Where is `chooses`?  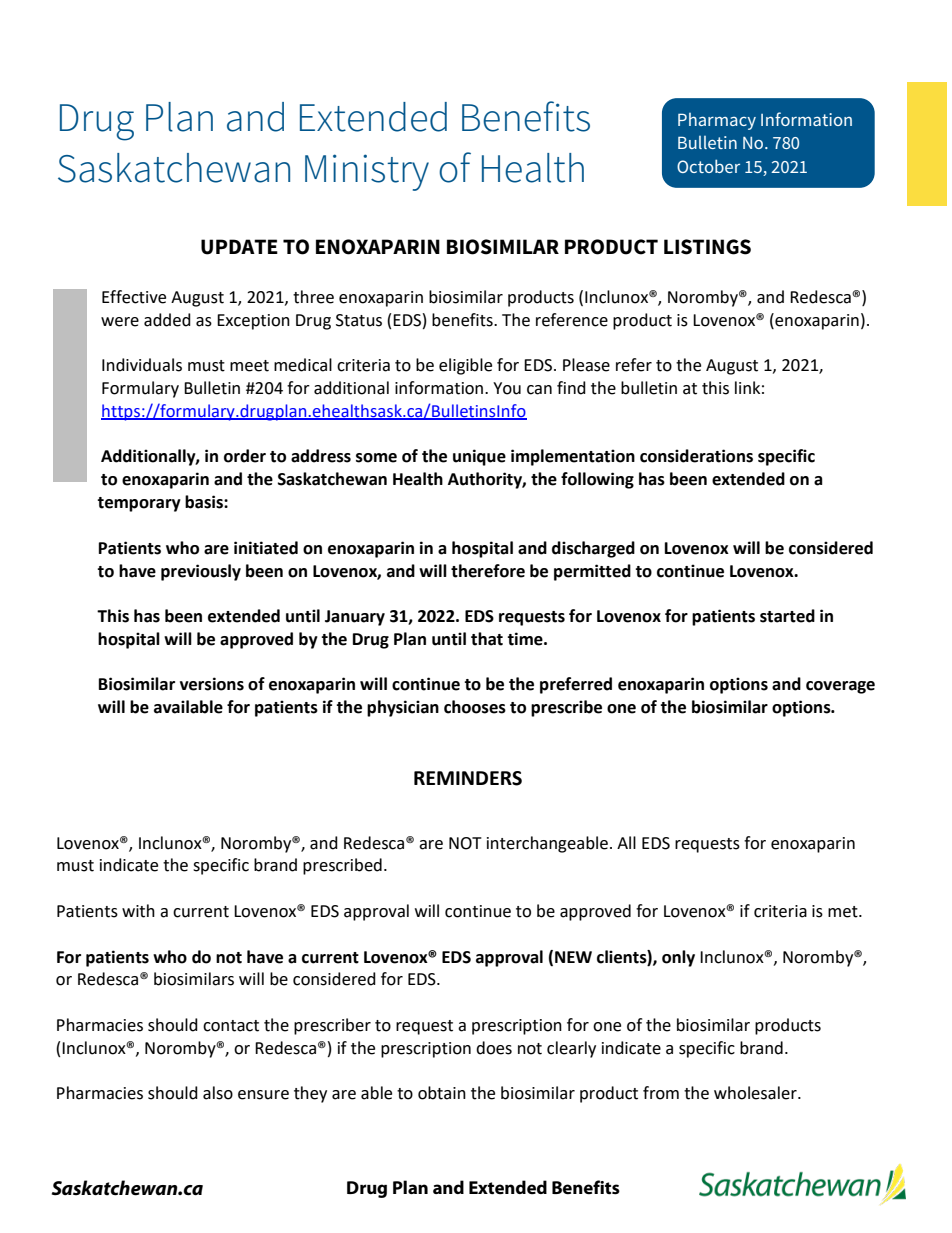
chooses is located at coordinates (475, 707).
